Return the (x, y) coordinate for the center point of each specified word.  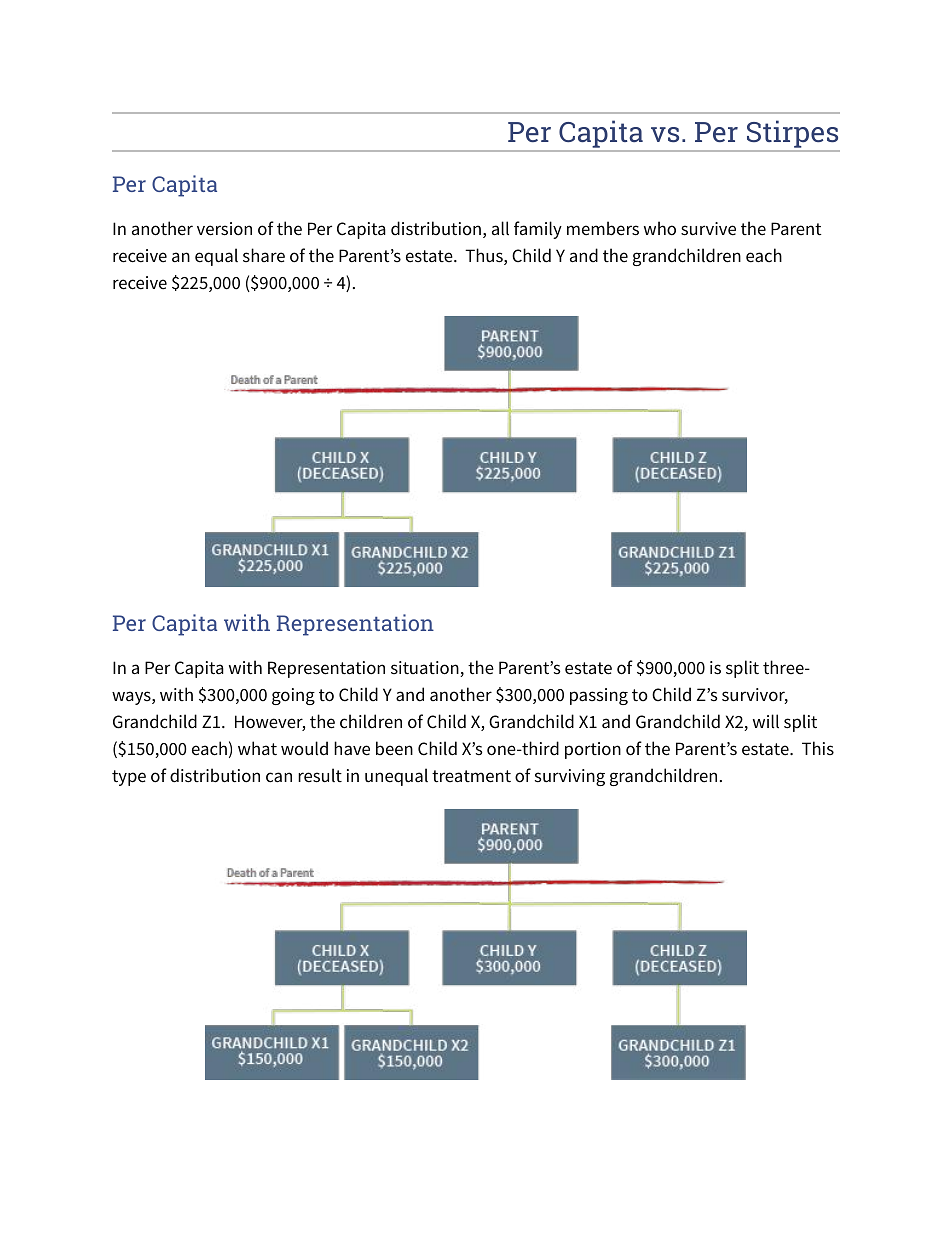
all (500, 228)
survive (708, 229)
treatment (471, 776)
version (224, 229)
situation (426, 669)
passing (599, 696)
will (766, 721)
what (257, 748)
